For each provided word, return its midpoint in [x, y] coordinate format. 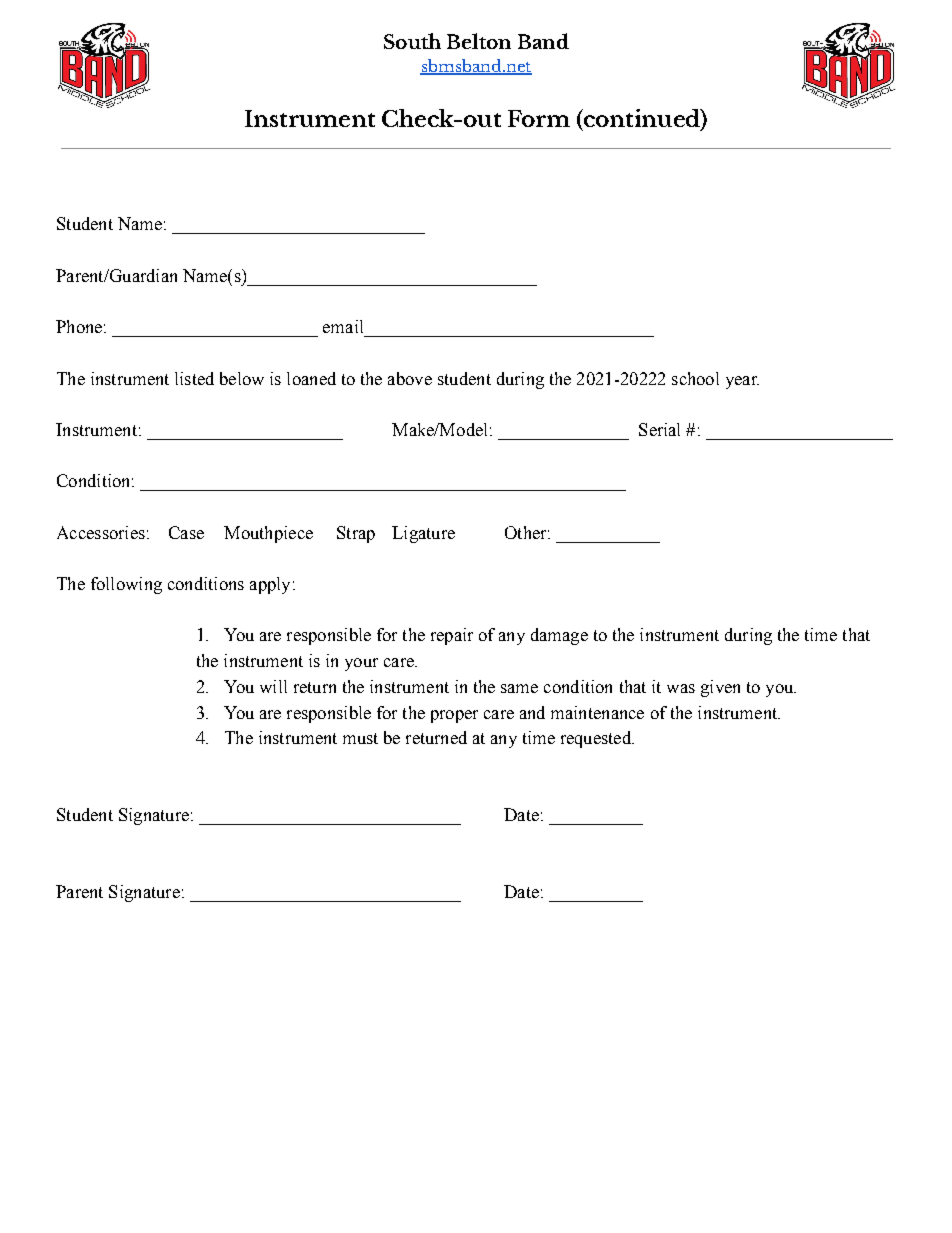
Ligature [423, 534]
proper [454, 716]
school [695, 378]
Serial [659, 429]
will [273, 686]
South [412, 41]
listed [194, 378]
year [742, 382]
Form [539, 118]
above [410, 378]
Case [186, 532]
